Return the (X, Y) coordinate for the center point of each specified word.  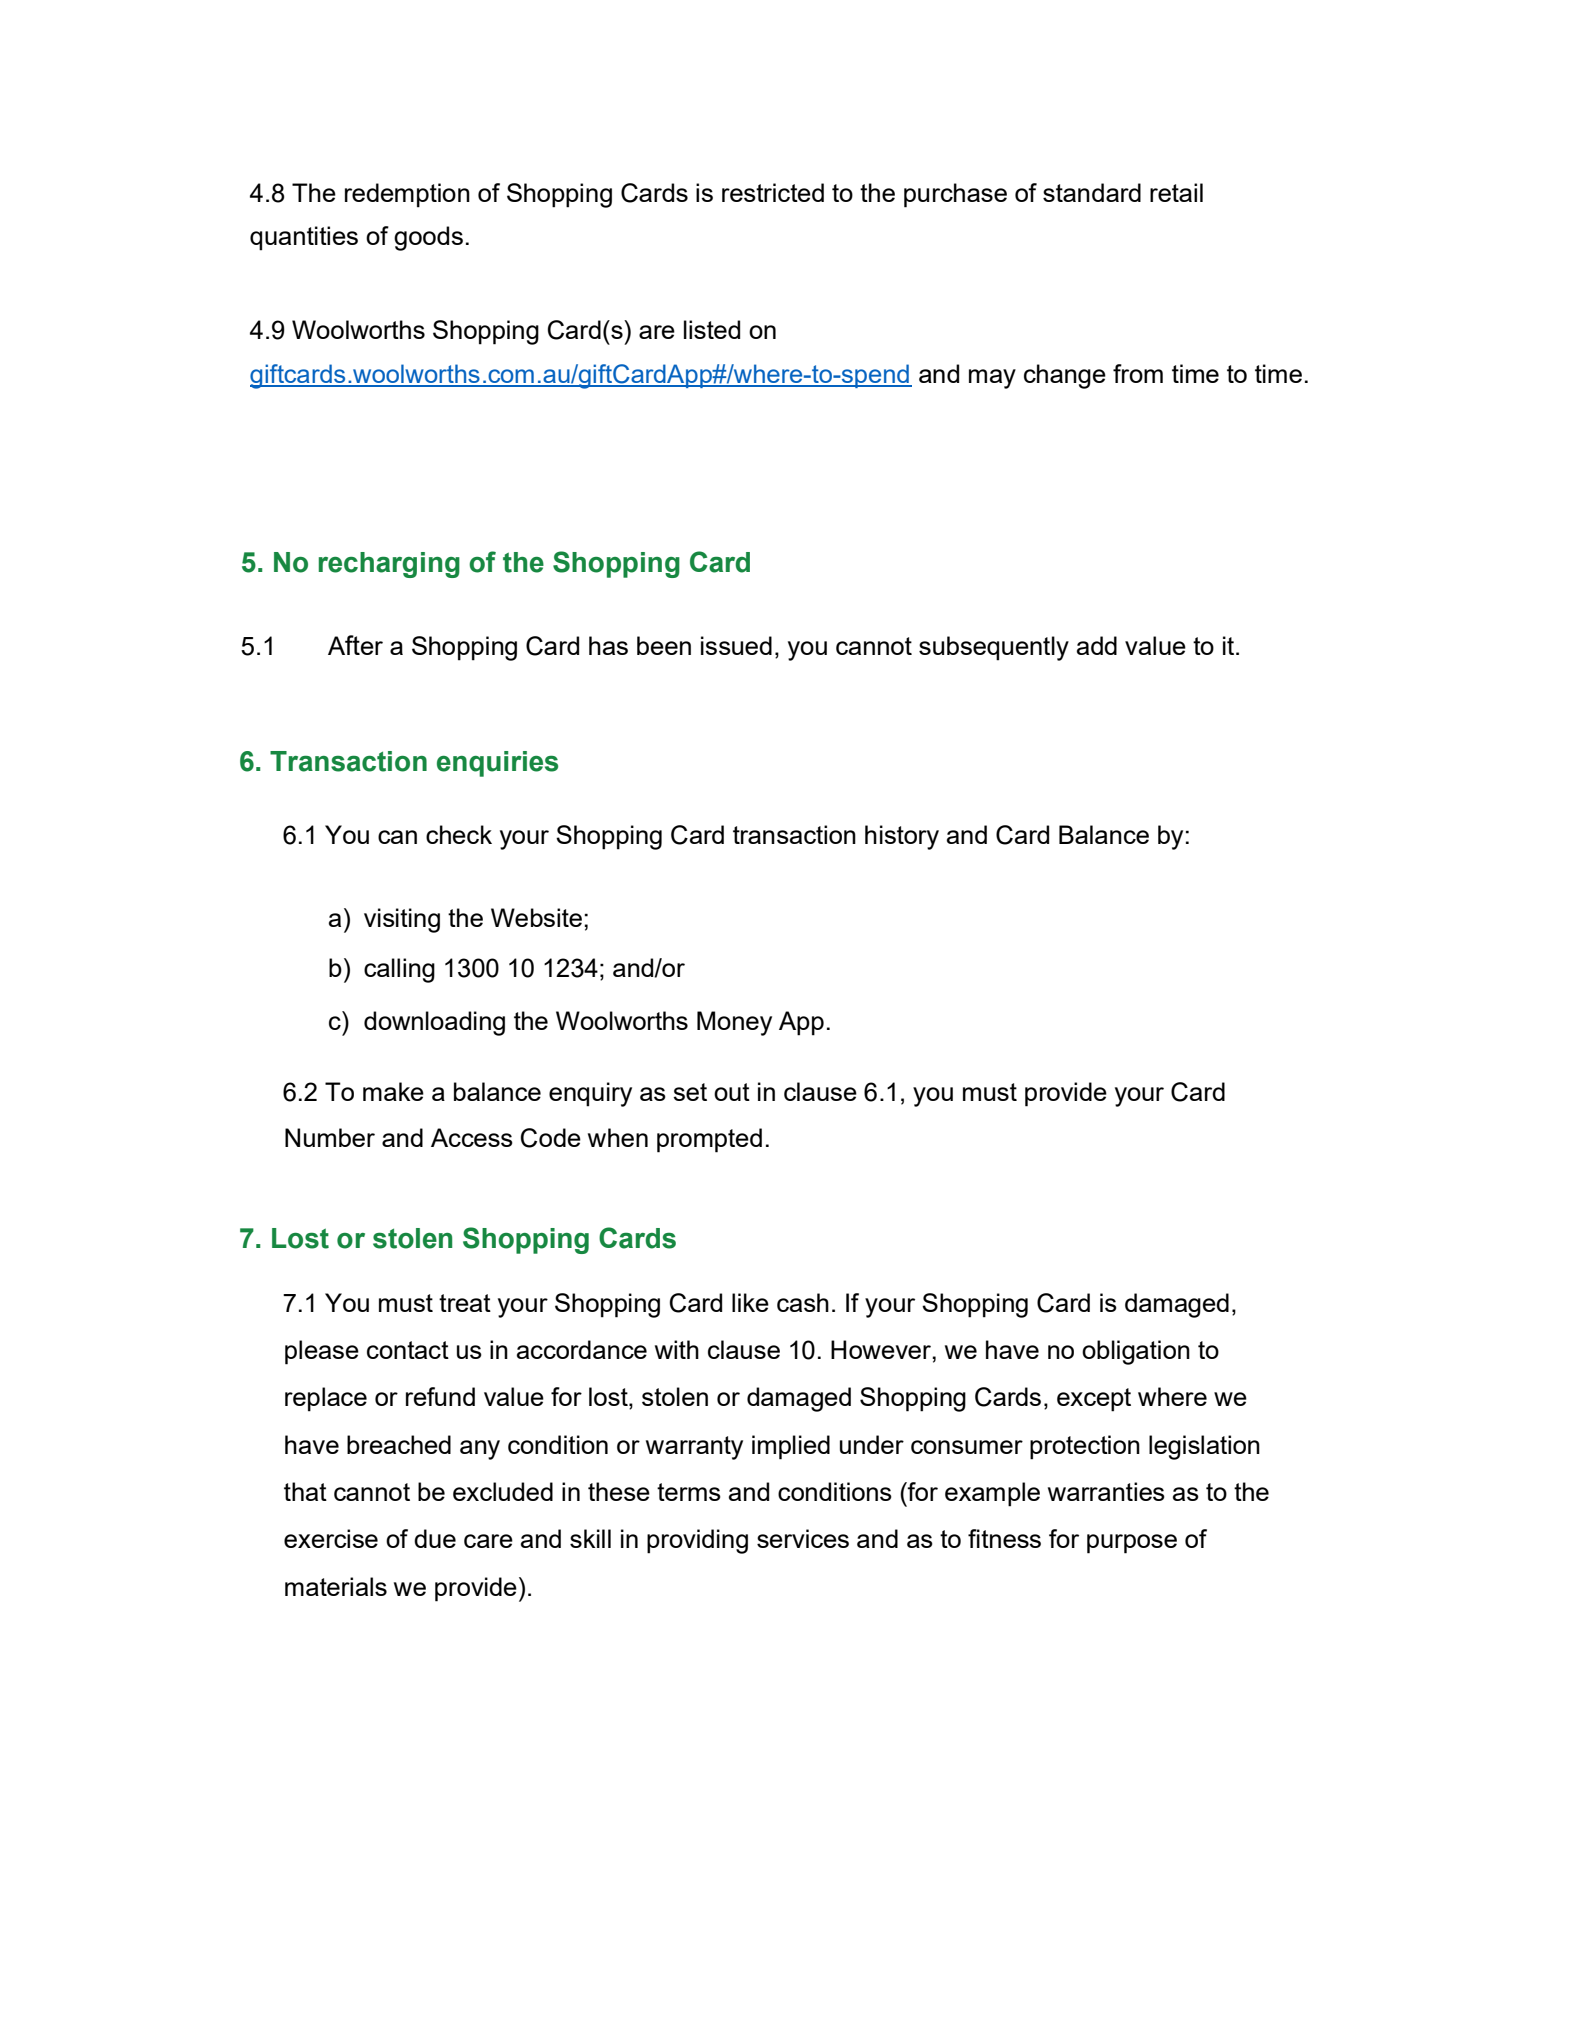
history (902, 837)
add (1097, 645)
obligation (1136, 1352)
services (803, 1538)
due (435, 1538)
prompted (709, 1140)
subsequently (994, 648)
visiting (402, 920)
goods (428, 238)
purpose (1132, 1544)
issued (736, 645)
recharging (389, 565)
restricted (773, 192)
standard (1092, 192)
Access (472, 1137)
